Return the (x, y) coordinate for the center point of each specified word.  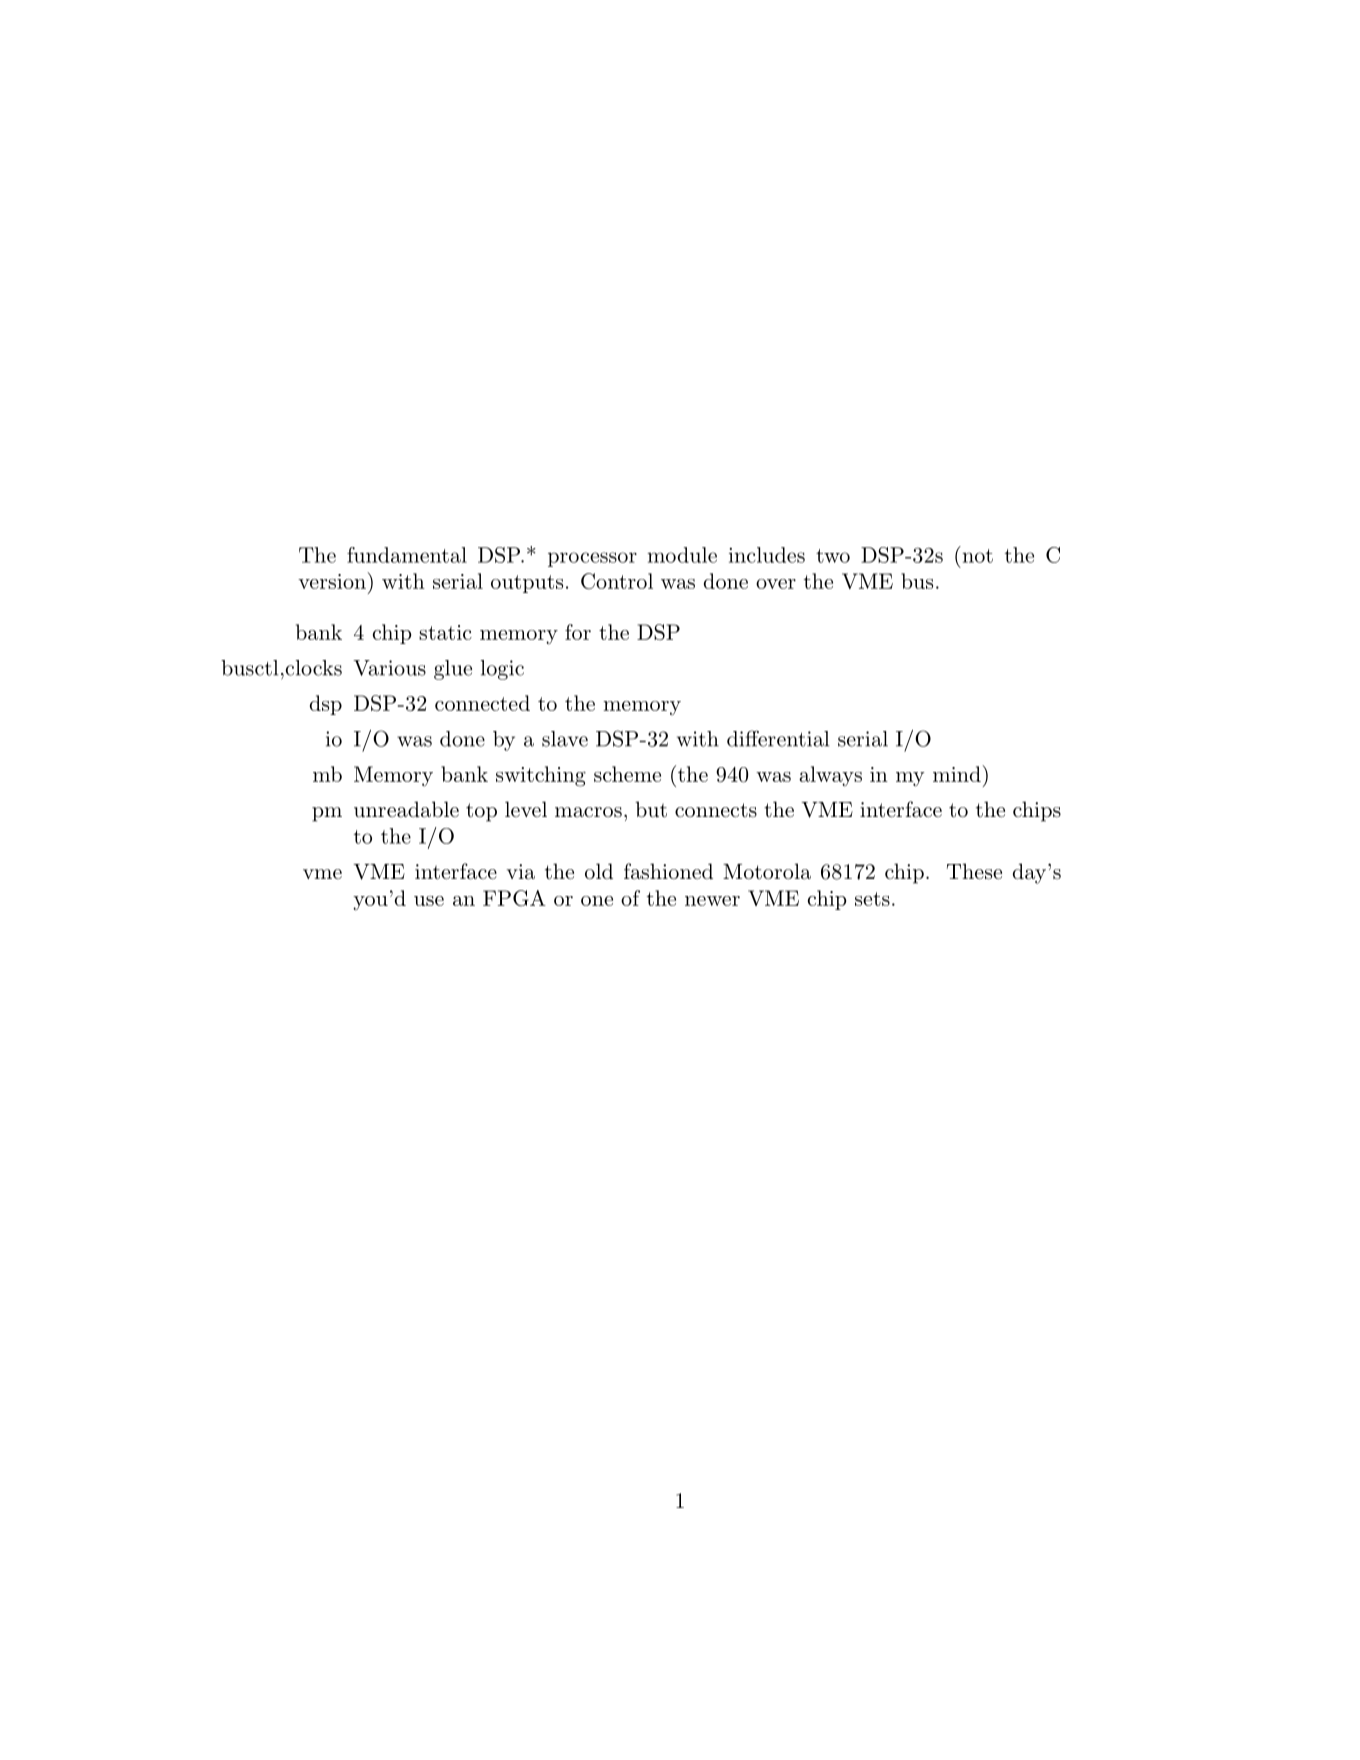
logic (502, 670)
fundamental (407, 555)
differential (778, 738)
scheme (627, 774)
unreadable (406, 809)
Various (389, 668)
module (682, 555)
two (833, 556)
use (429, 901)
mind (958, 773)
